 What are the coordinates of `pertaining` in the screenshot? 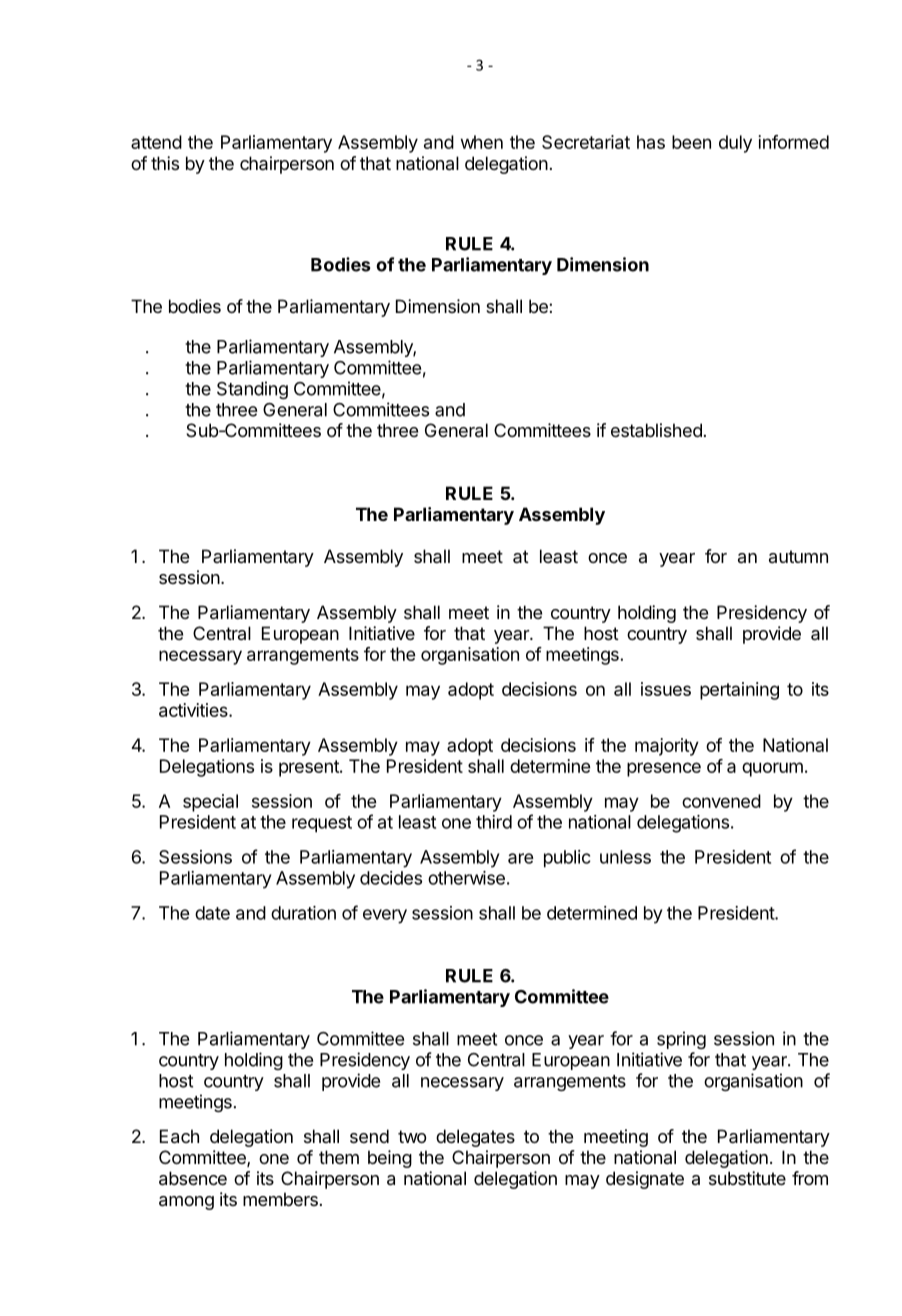 It's located at (739, 691).
